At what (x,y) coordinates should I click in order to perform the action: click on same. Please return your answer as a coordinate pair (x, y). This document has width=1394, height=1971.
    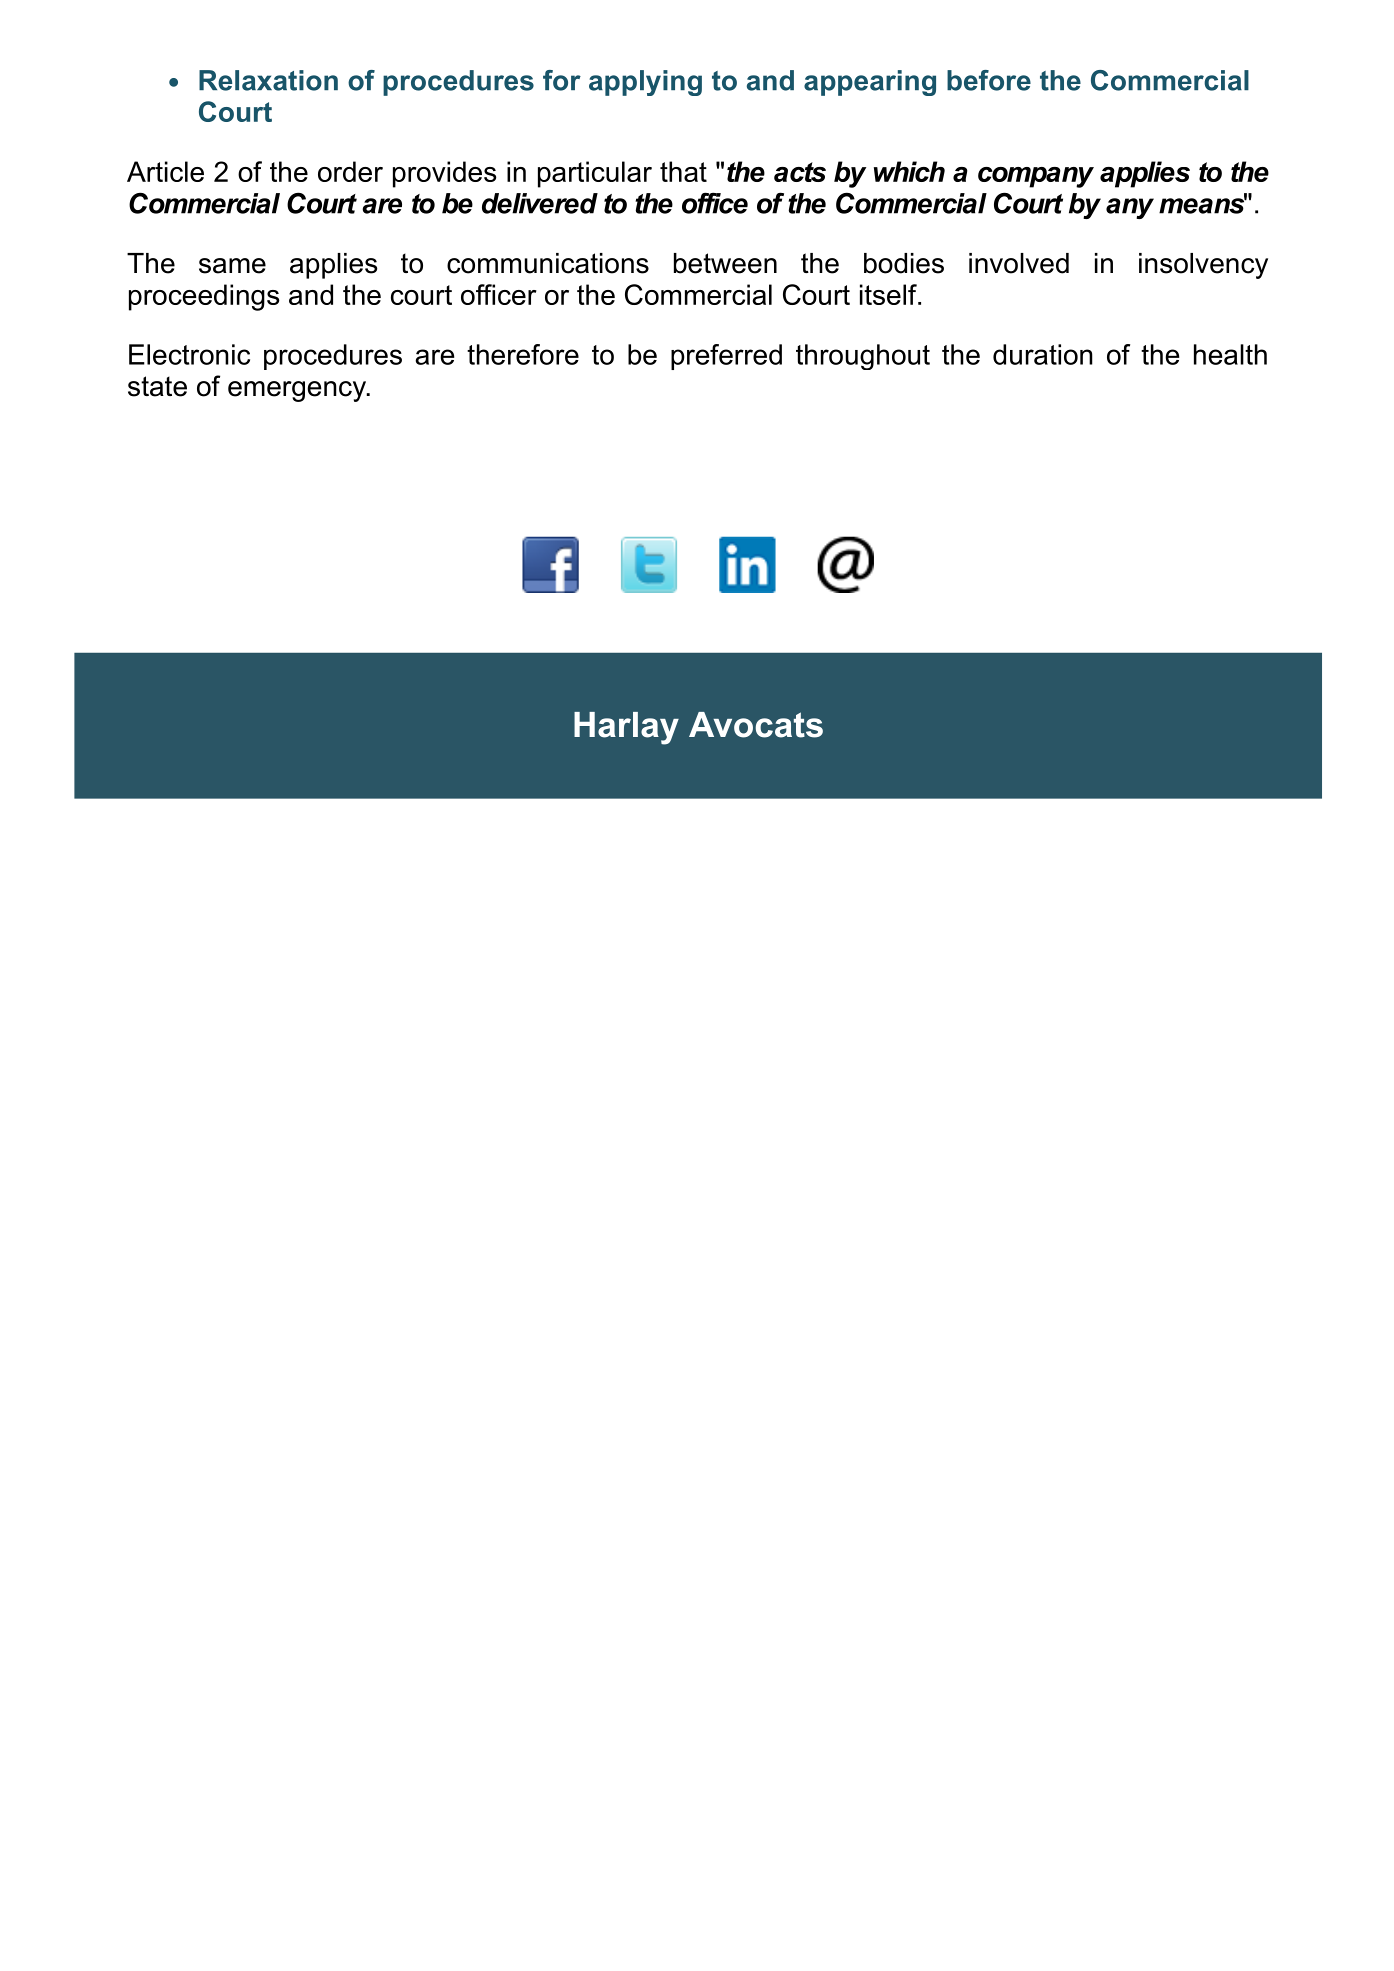
    Looking at the image, I should click on (232, 266).
